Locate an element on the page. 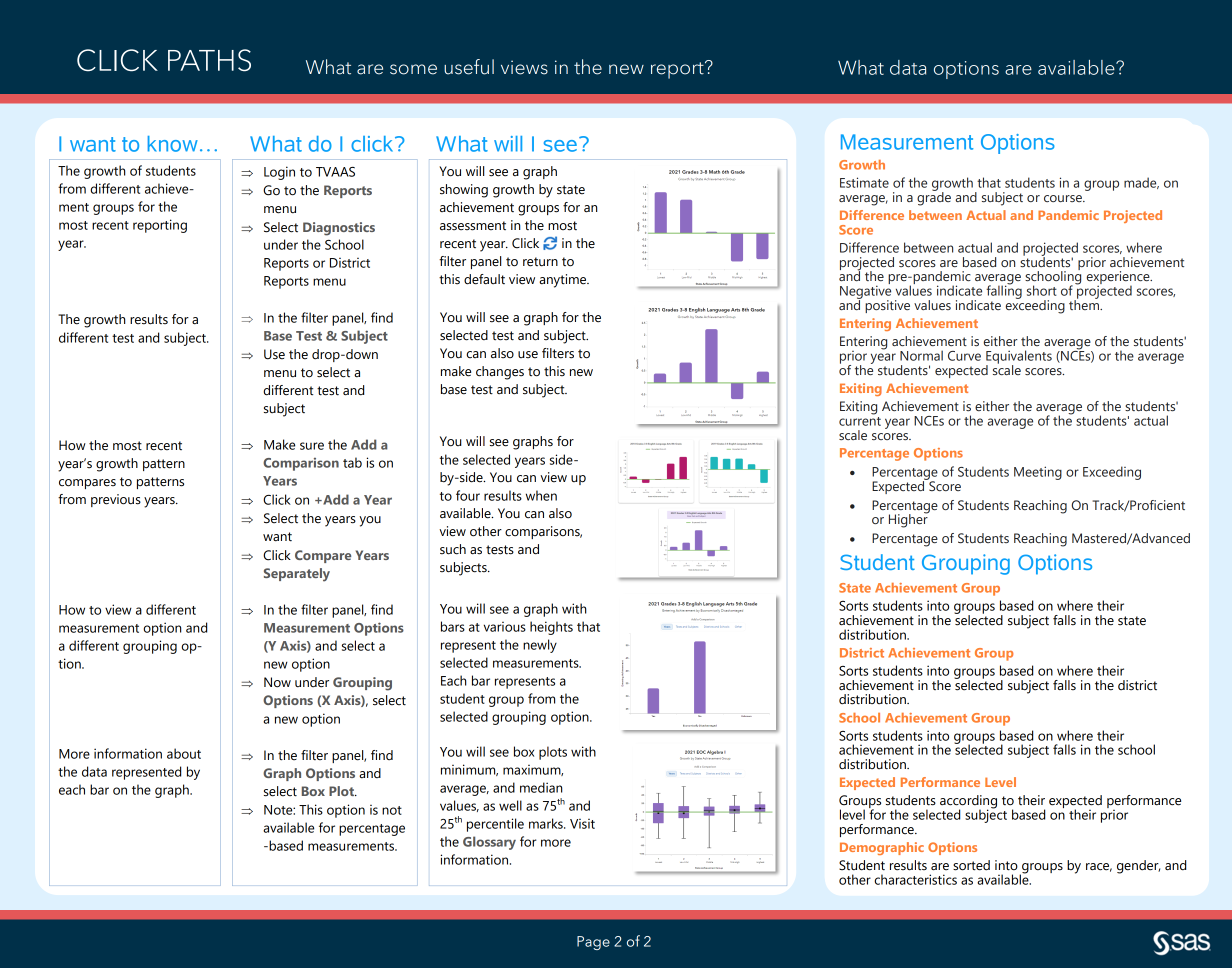  useful is located at coordinates (469, 67).
